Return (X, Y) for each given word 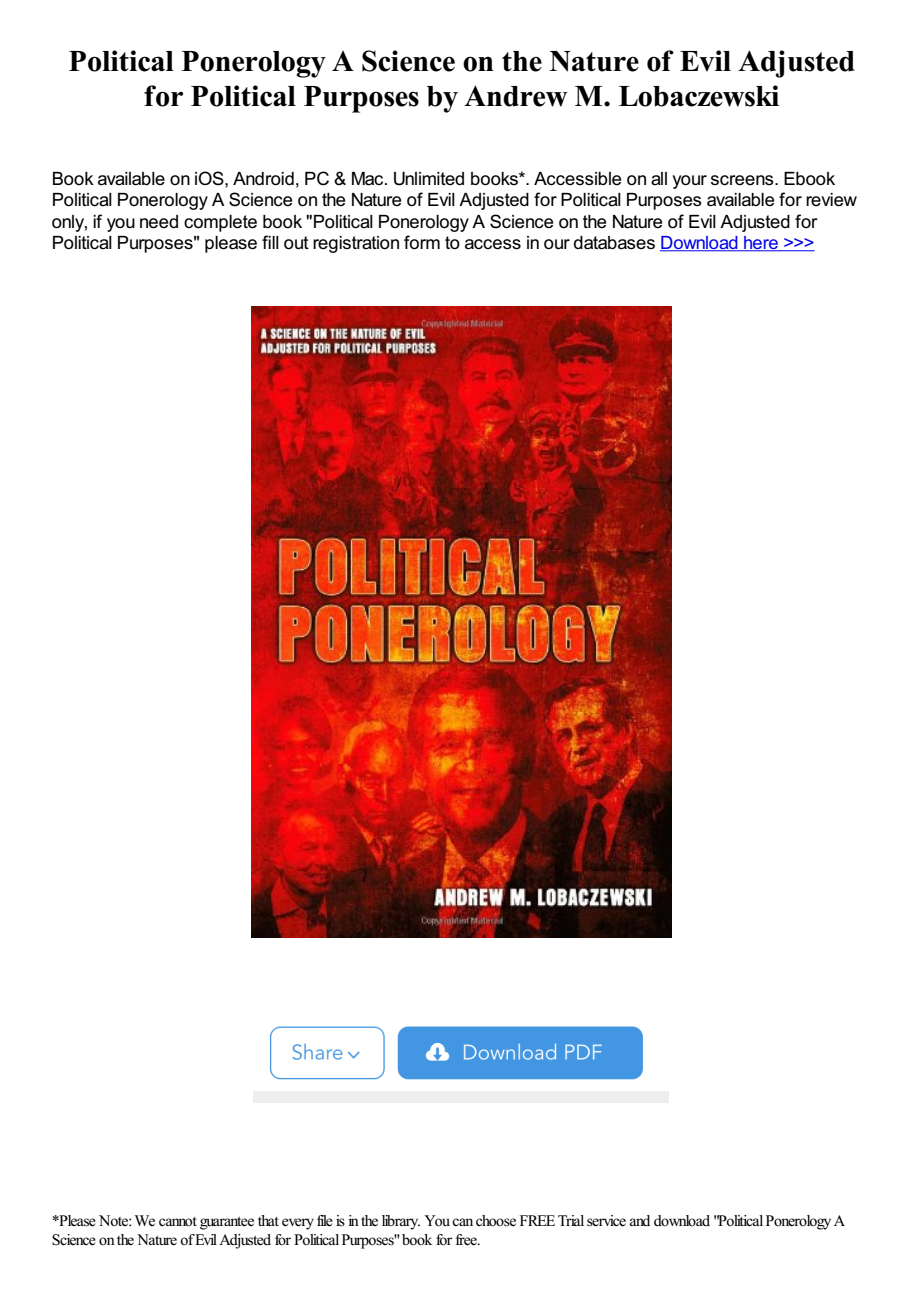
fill (270, 242)
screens (743, 180)
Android (263, 179)
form (422, 242)
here (761, 244)
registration (356, 244)
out (296, 243)
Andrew (516, 96)
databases (614, 243)
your (690, 182)
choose (496, 1221)
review (831, 200)
